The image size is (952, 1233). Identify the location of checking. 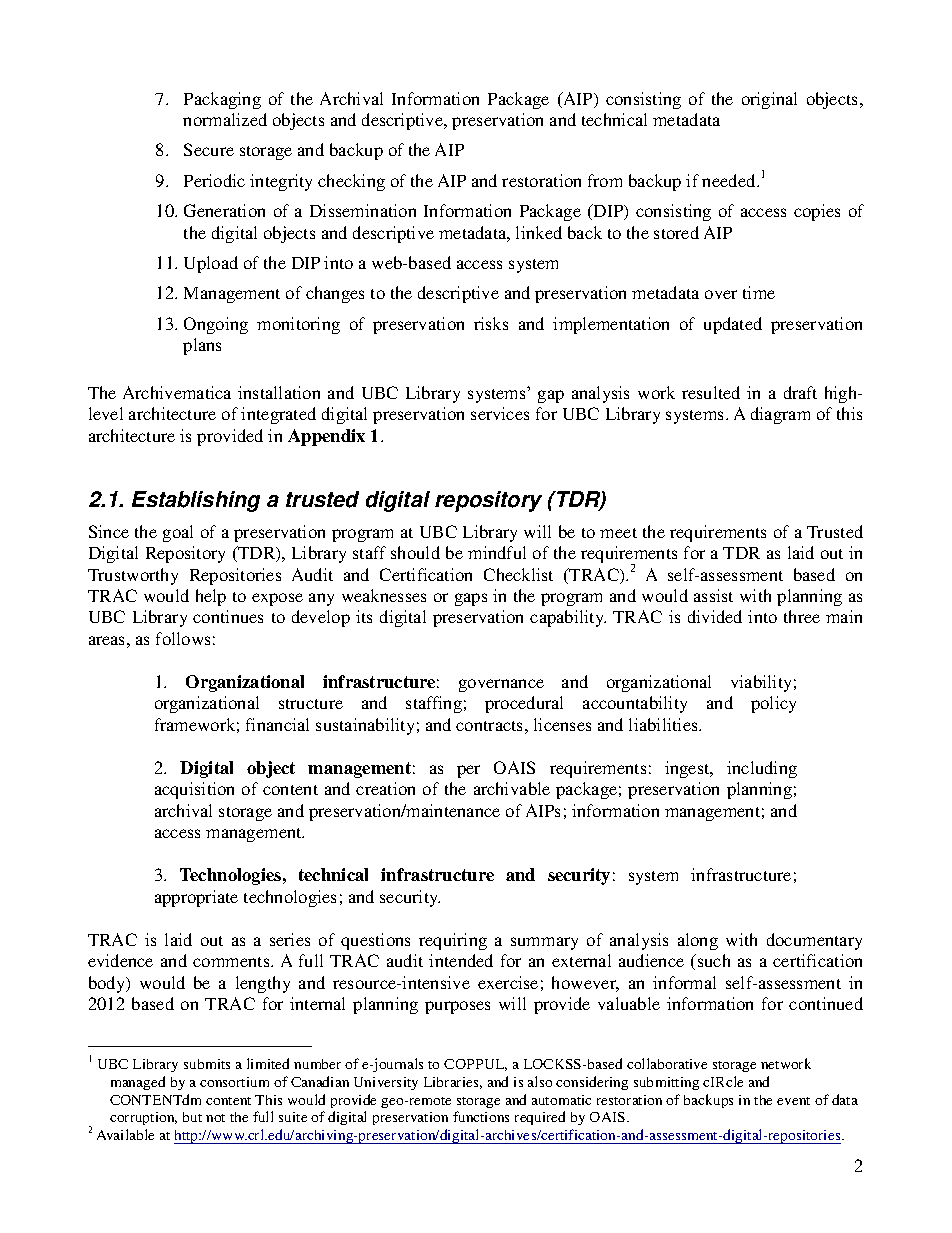
(351, 182).
